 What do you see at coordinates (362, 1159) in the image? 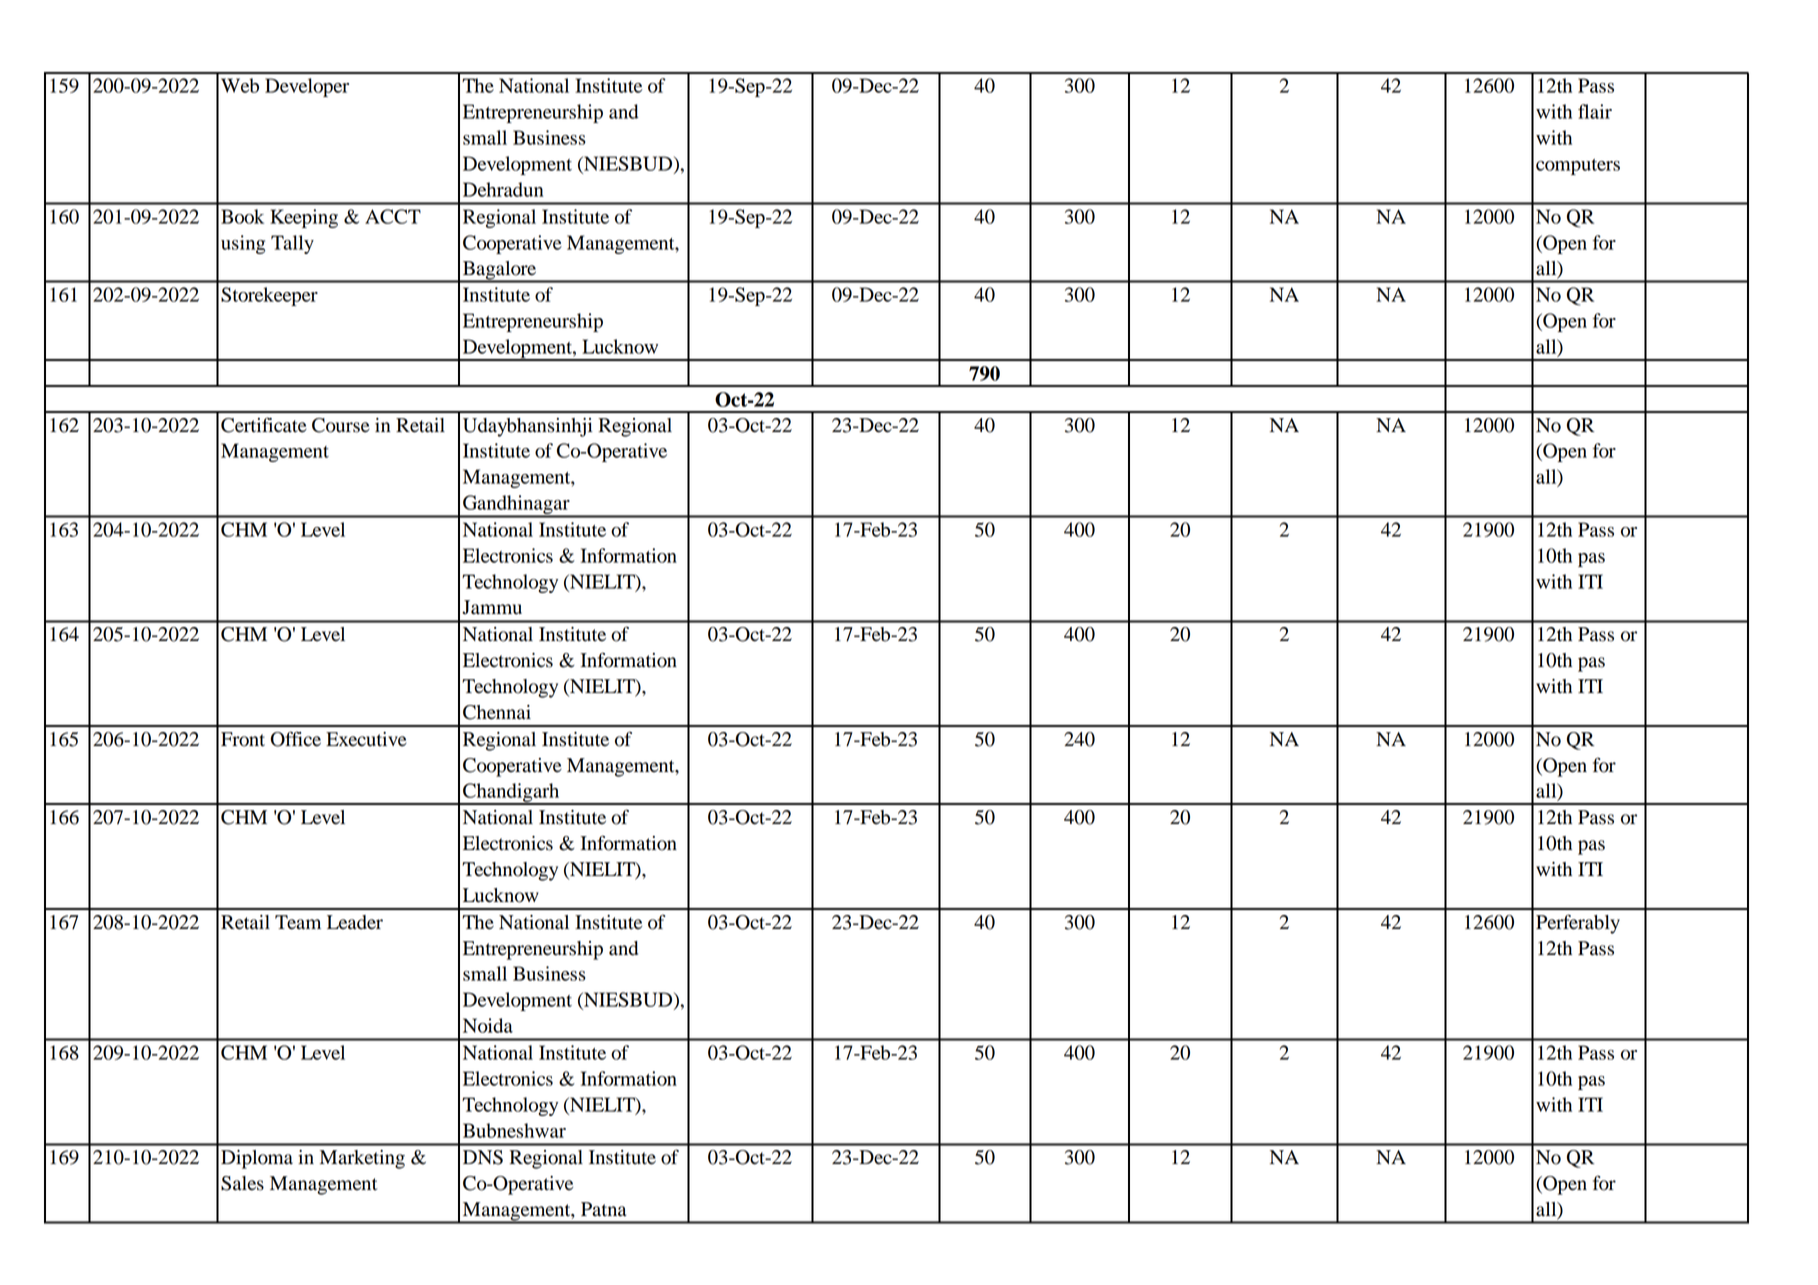
I see `Marketing` at bounding box center [362, 1159].
